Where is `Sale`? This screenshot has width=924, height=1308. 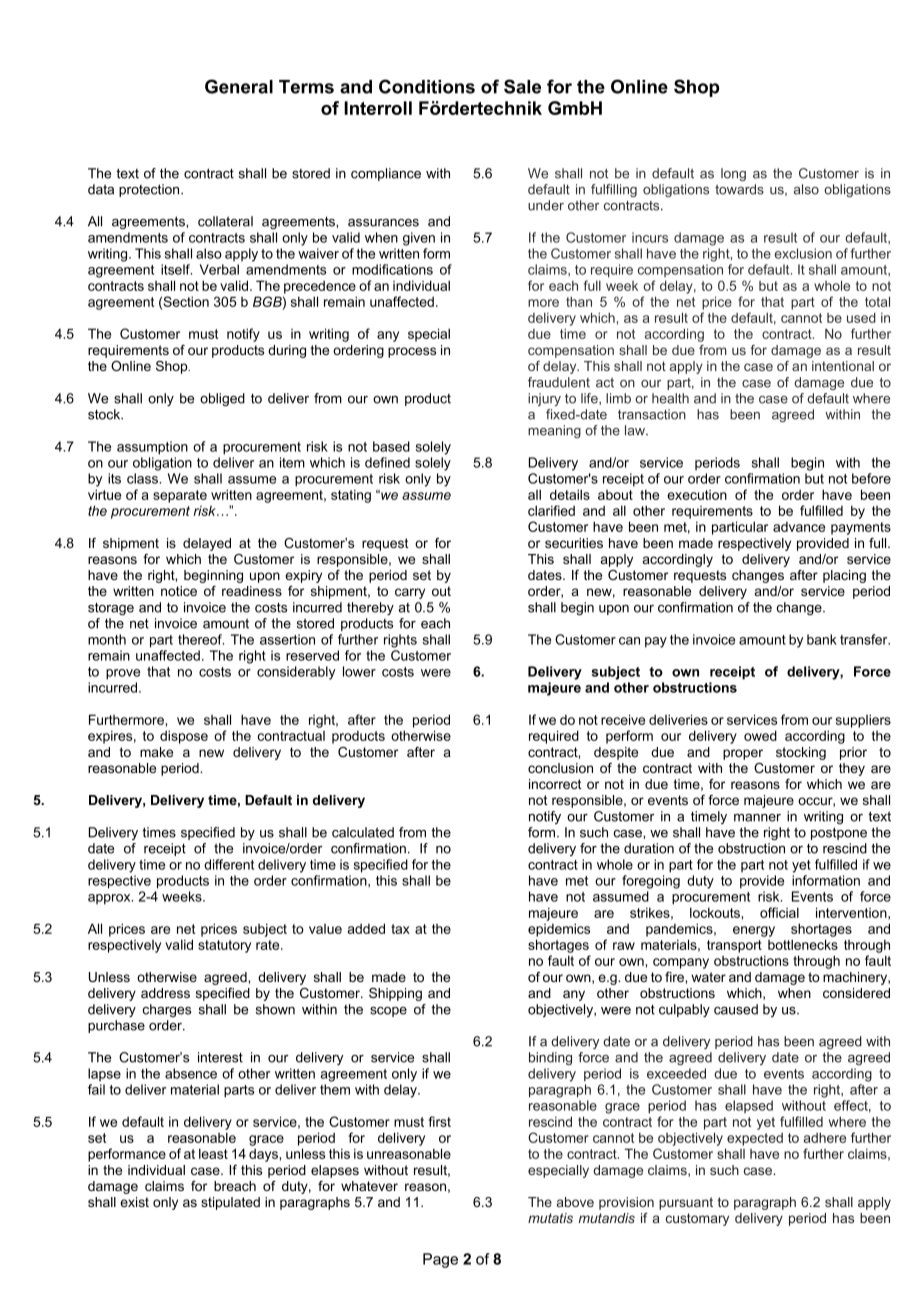
Sale is located at coordinates (522, 86).
